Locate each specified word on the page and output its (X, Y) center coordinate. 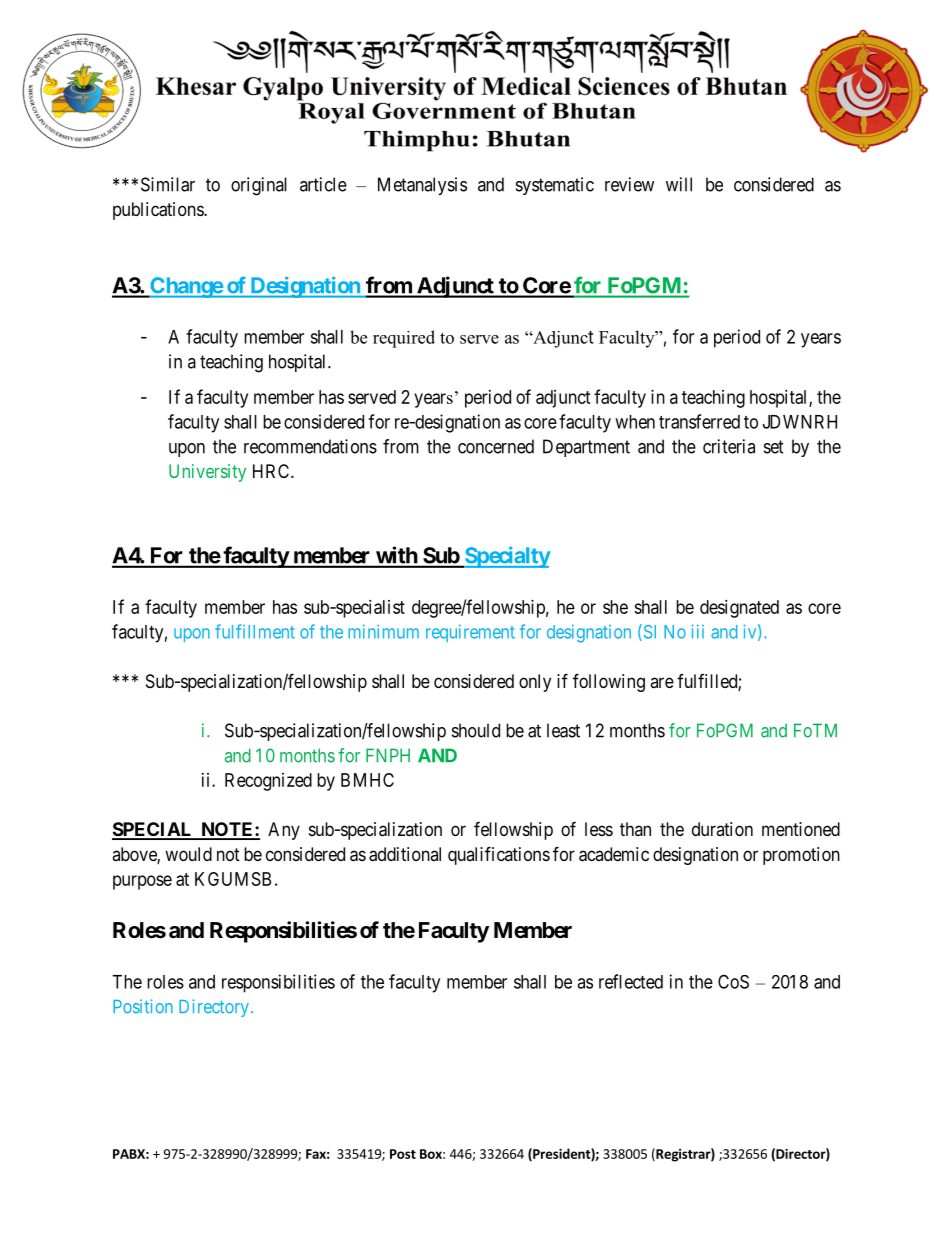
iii (698, 631)
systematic (555, 186)
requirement (470, 633)
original (259, 186)
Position (143, 1006)
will (679, 184)
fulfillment (255, 631)
